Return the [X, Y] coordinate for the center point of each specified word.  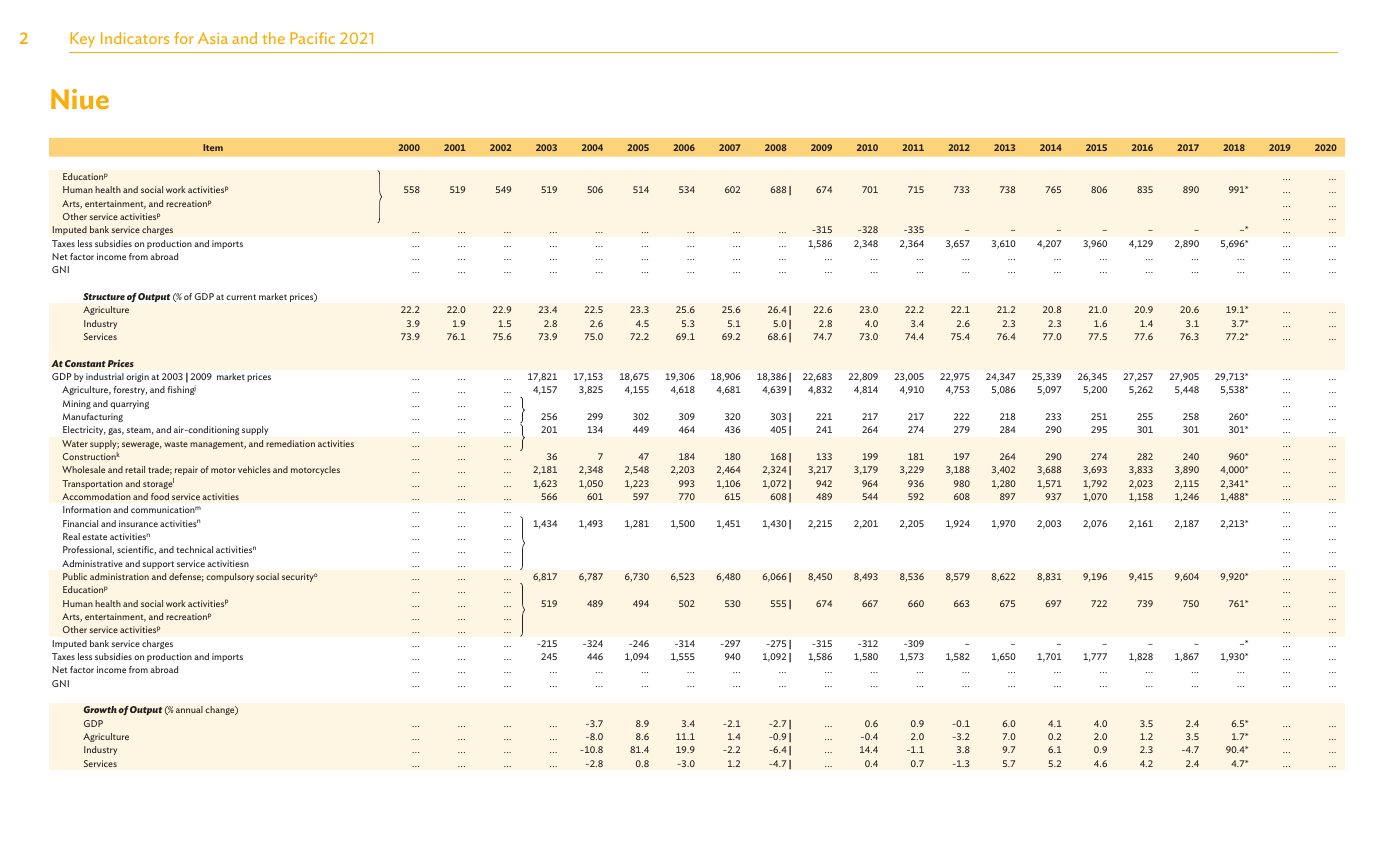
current [241, 297]
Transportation [92, 484]
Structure [104, 296]
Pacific [312, 38]
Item [213, 147]
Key [82, 40]
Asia [213, 38]
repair [186, 470]
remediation [290, 443]
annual [189, 709]
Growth [100, 709]
